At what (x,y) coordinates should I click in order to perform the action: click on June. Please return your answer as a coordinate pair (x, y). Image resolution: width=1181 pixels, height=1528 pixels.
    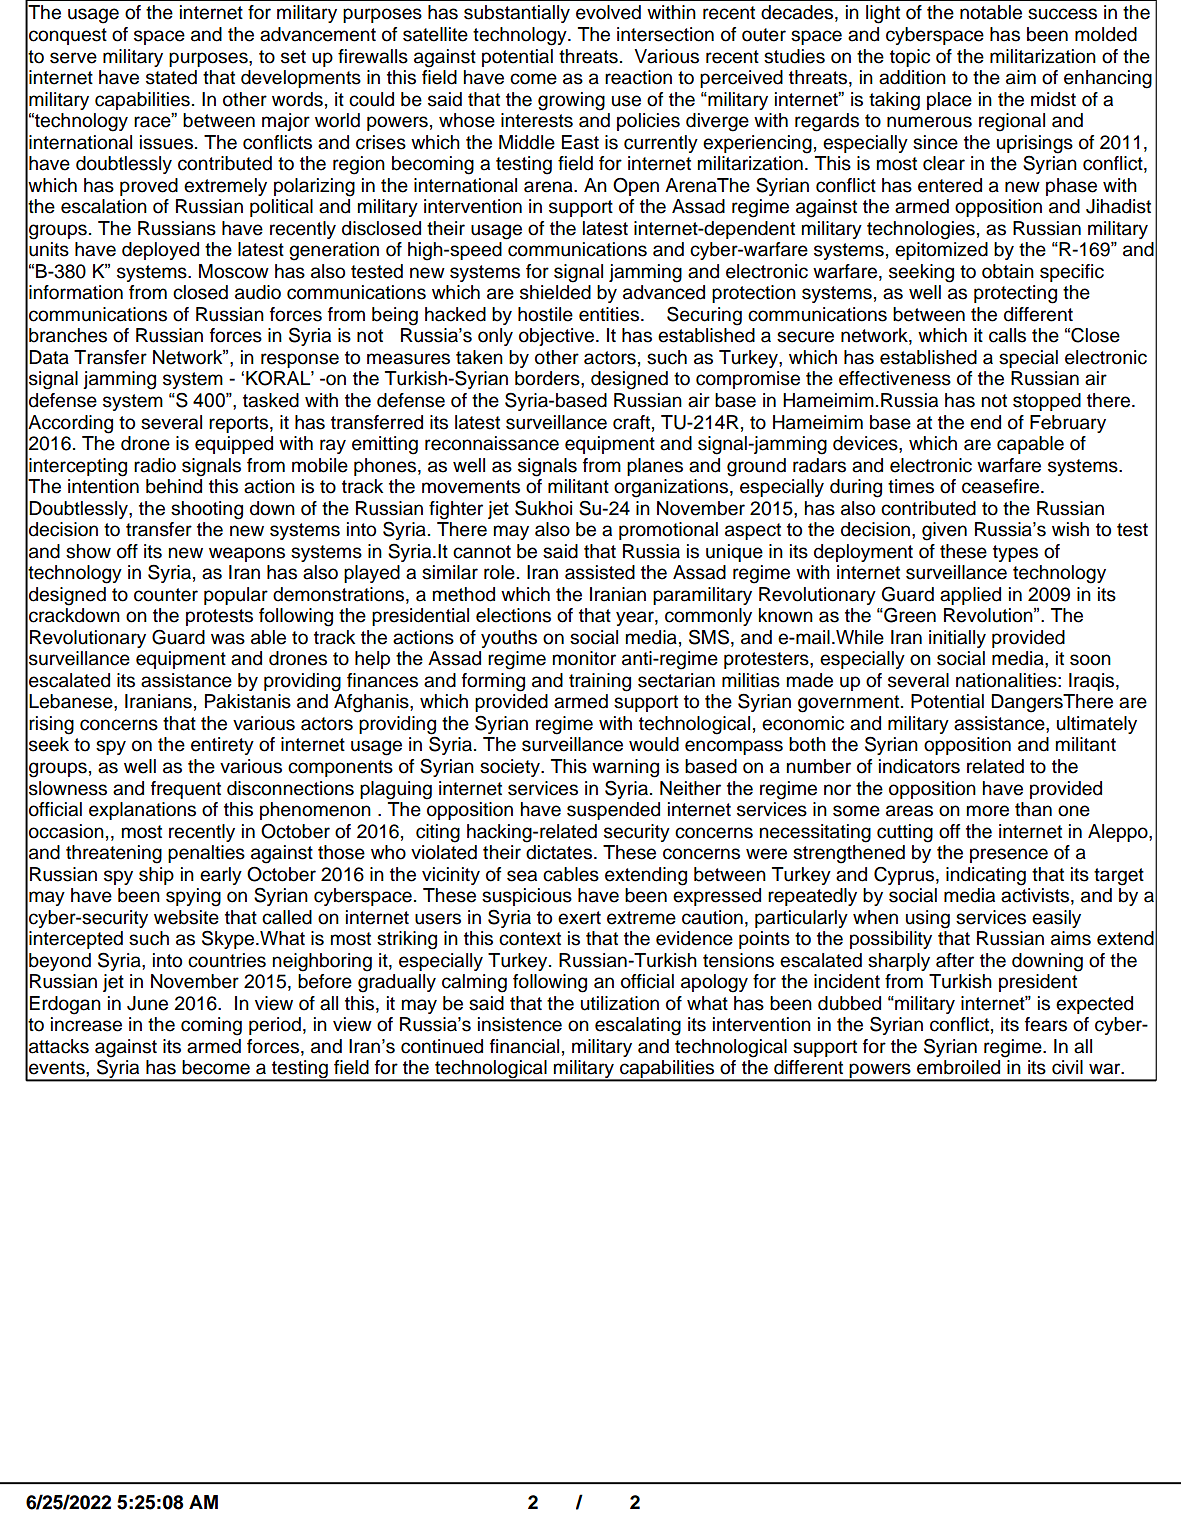
    Looking at the image, I should click on (147, 1003).
